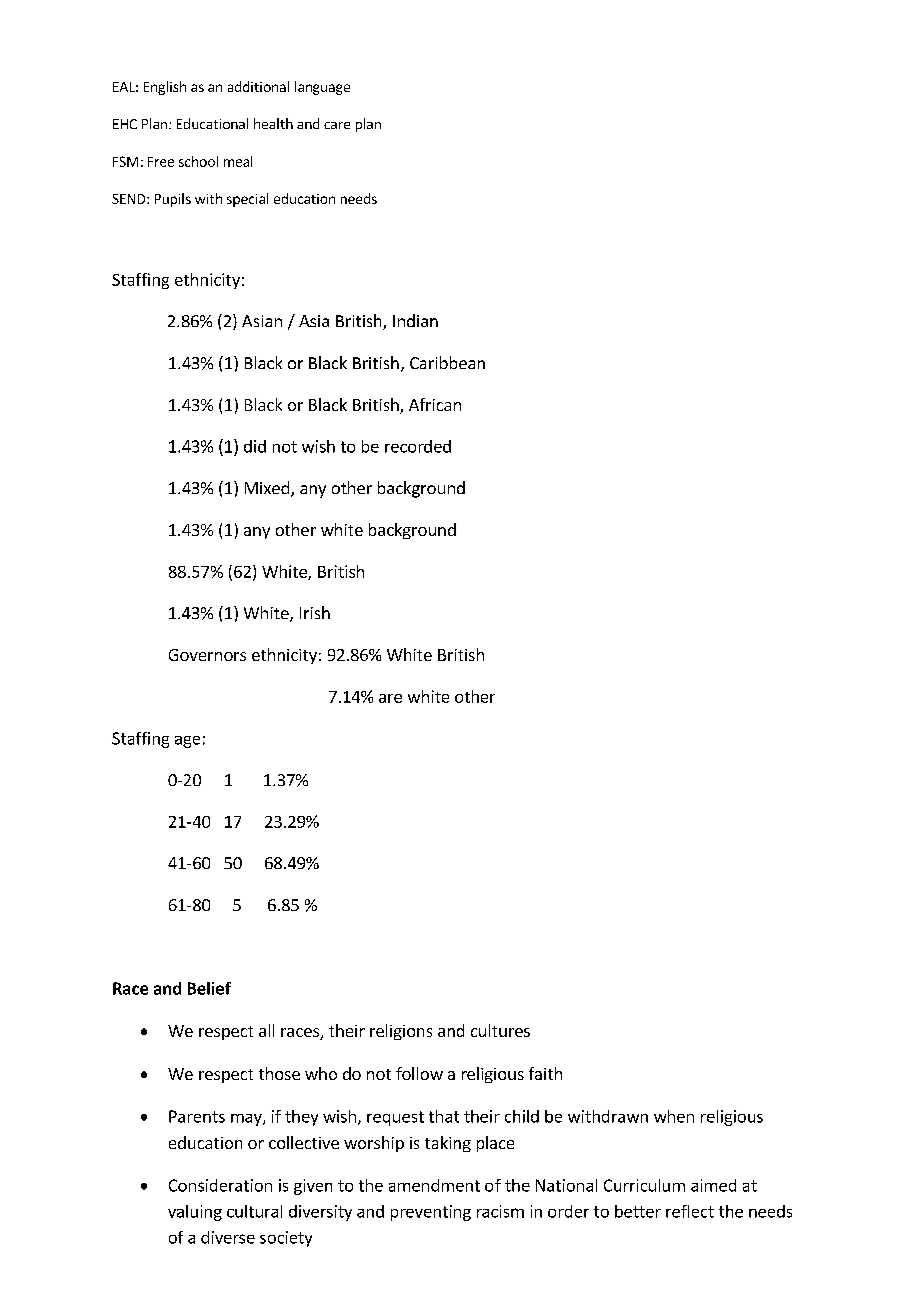 The width and height of the screenshot is (924, 1307). Describe the element at coordinates (209, 988) in the screenshot. I see `Belief` at that location.
